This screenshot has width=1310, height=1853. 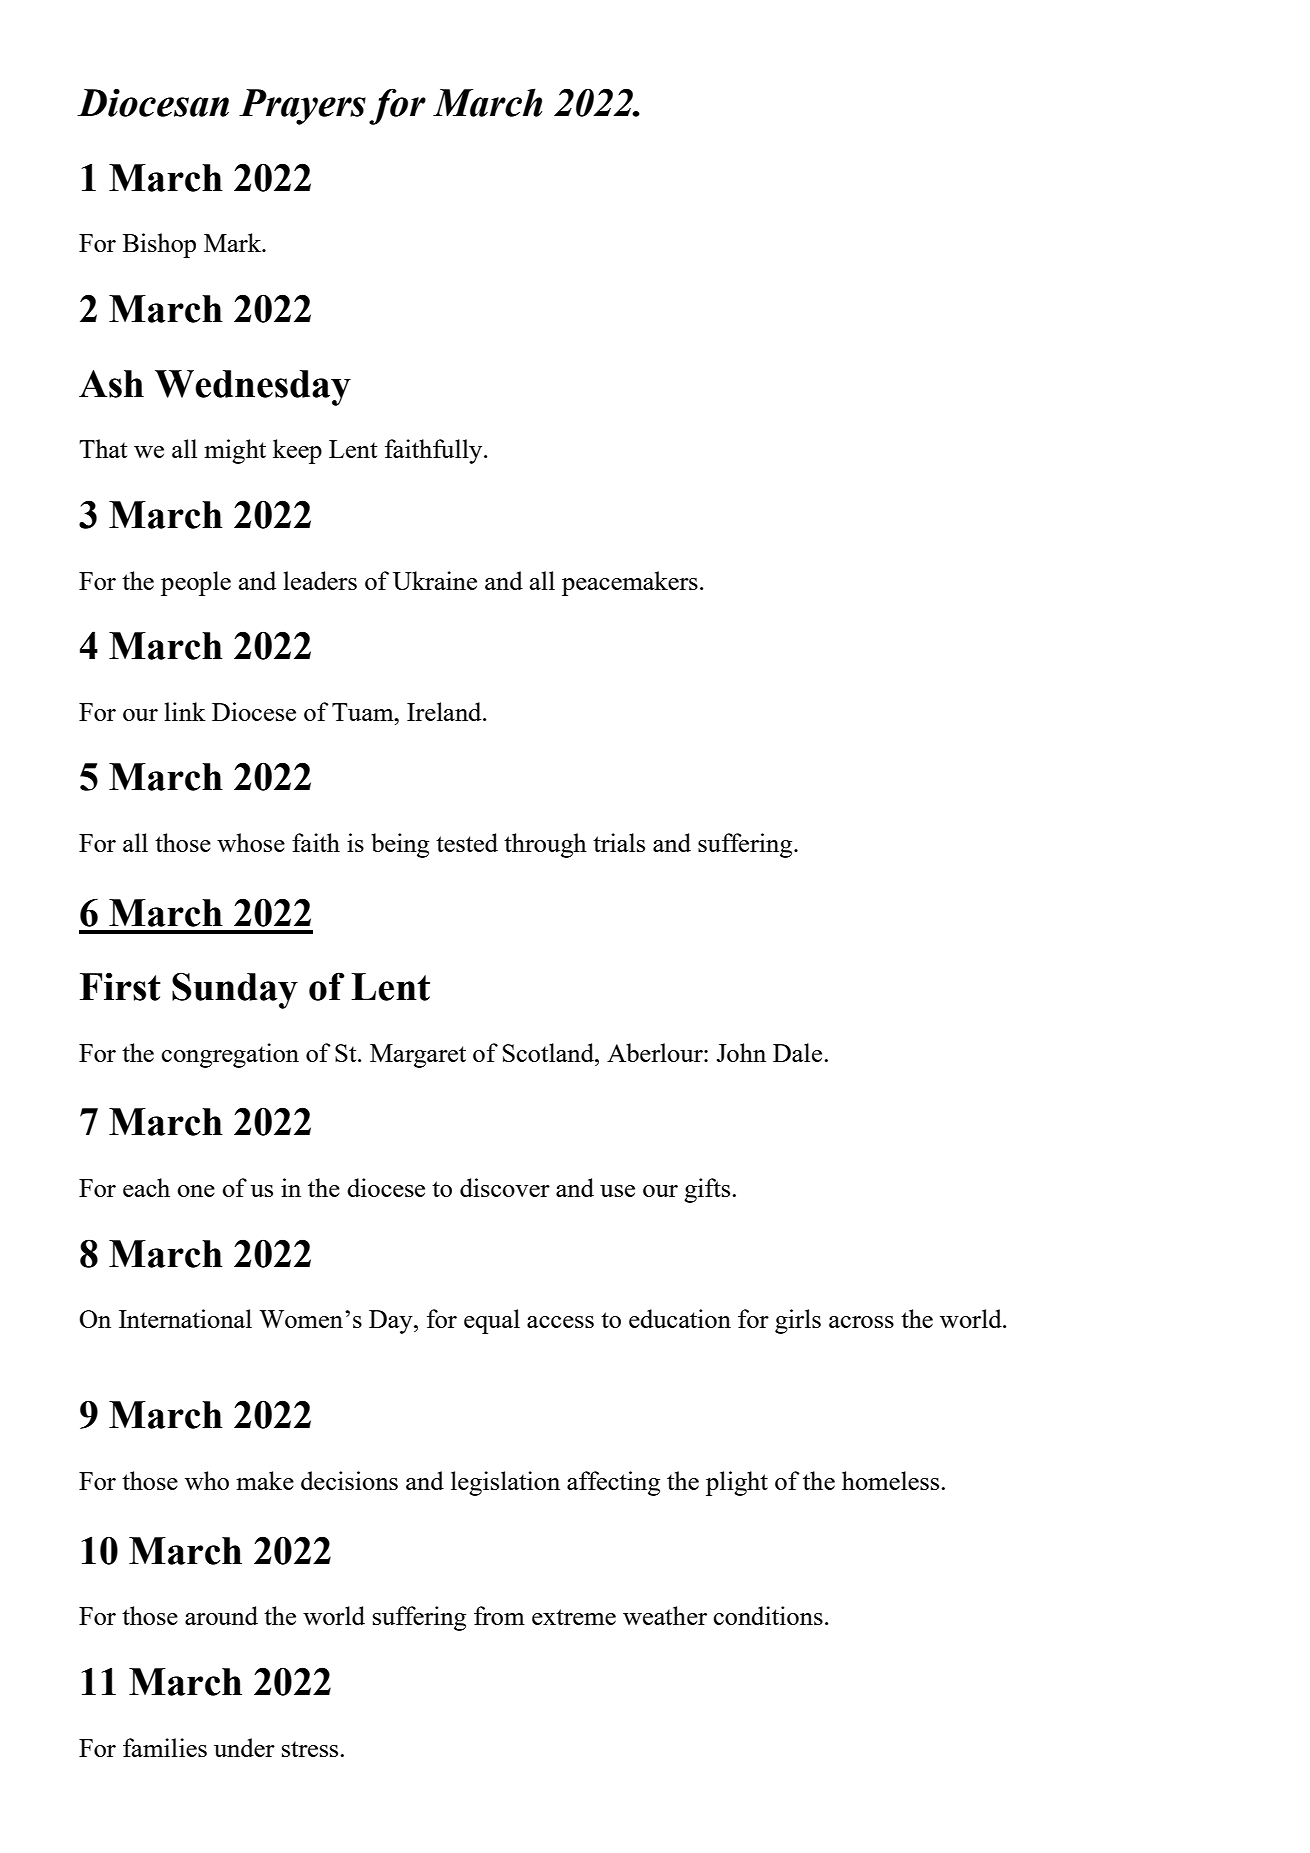 What do you see at coordinates (302, 107) in the screenshot?
I see `Prayers` at bounding box center [302, 107].
